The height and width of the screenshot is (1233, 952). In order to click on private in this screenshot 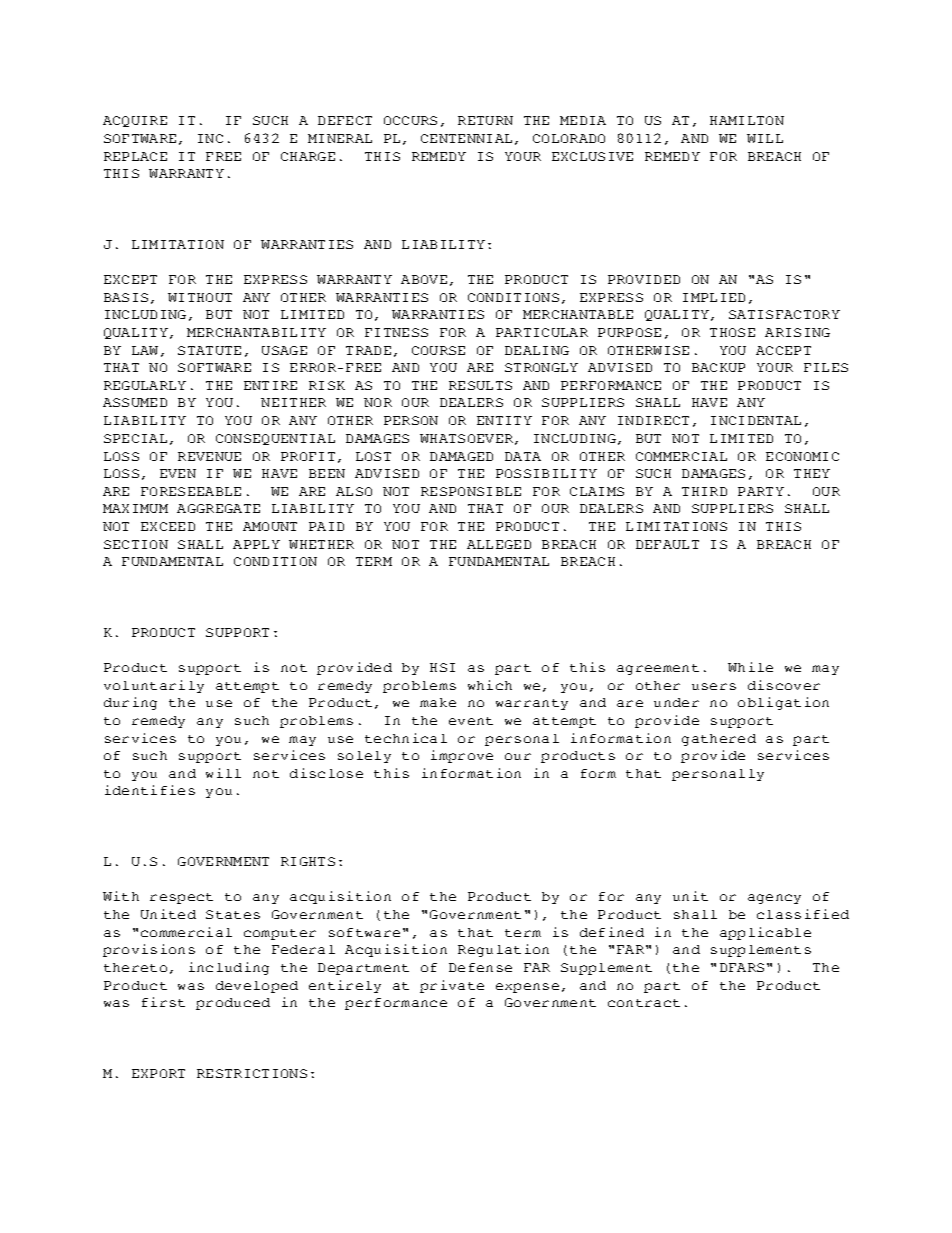, I will do `click(452, 986)`.
